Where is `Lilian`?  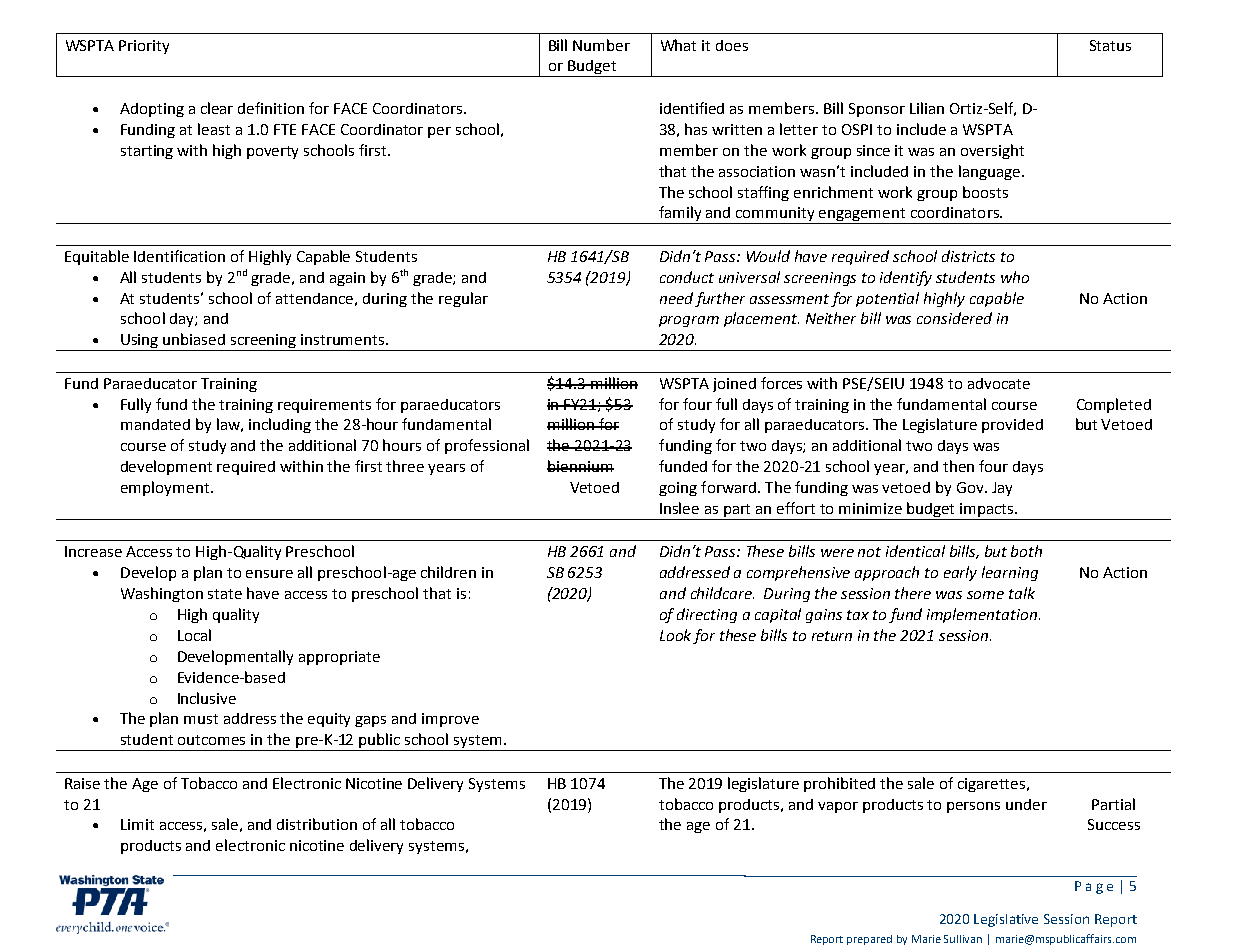 Lilian is located at coordinates (927, 108).
